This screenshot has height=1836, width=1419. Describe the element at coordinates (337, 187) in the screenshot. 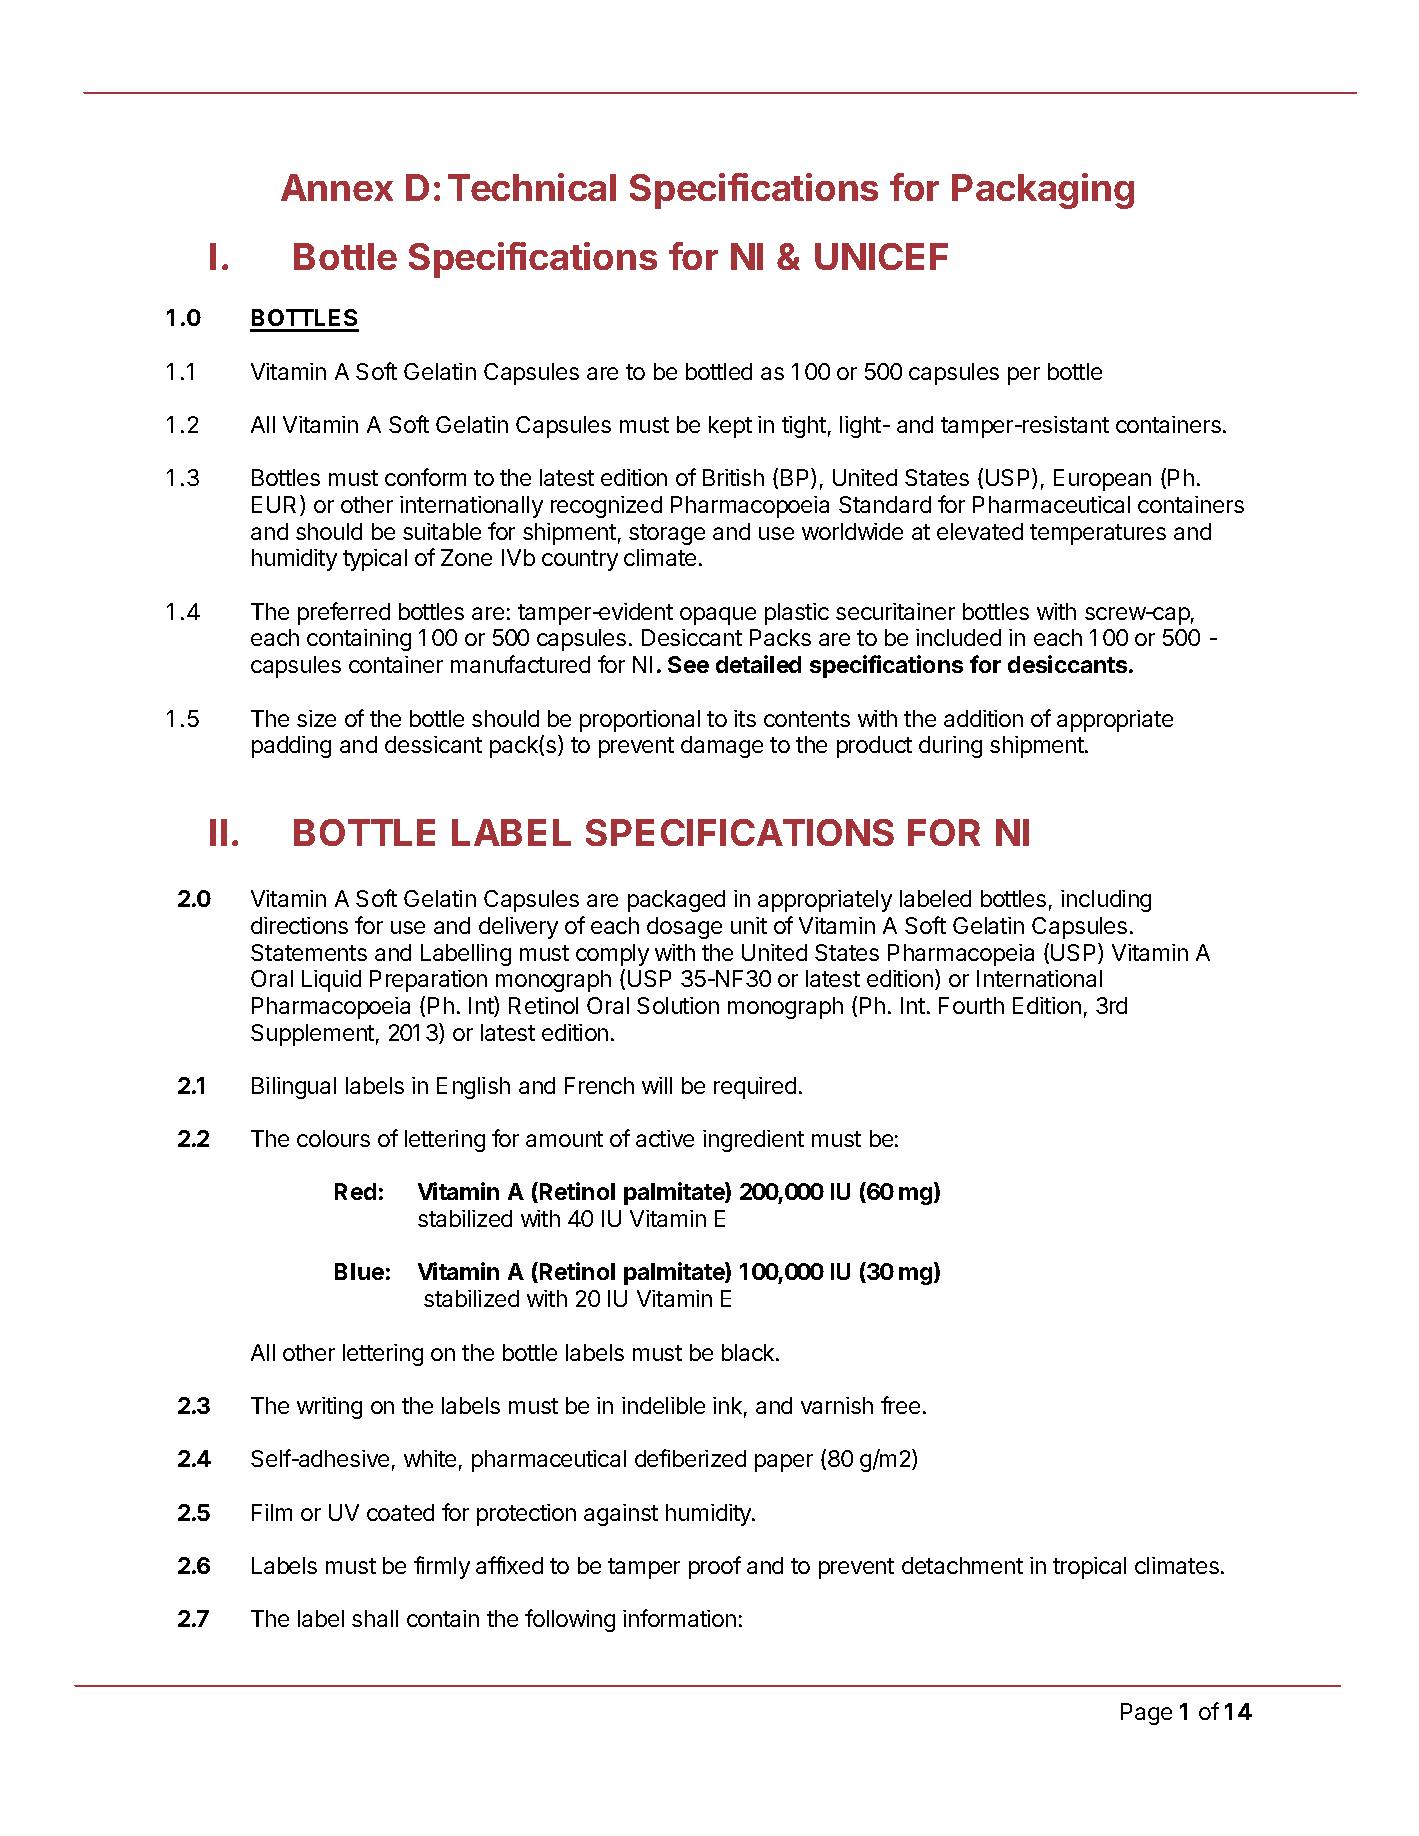

I see `Annex` at that location.
